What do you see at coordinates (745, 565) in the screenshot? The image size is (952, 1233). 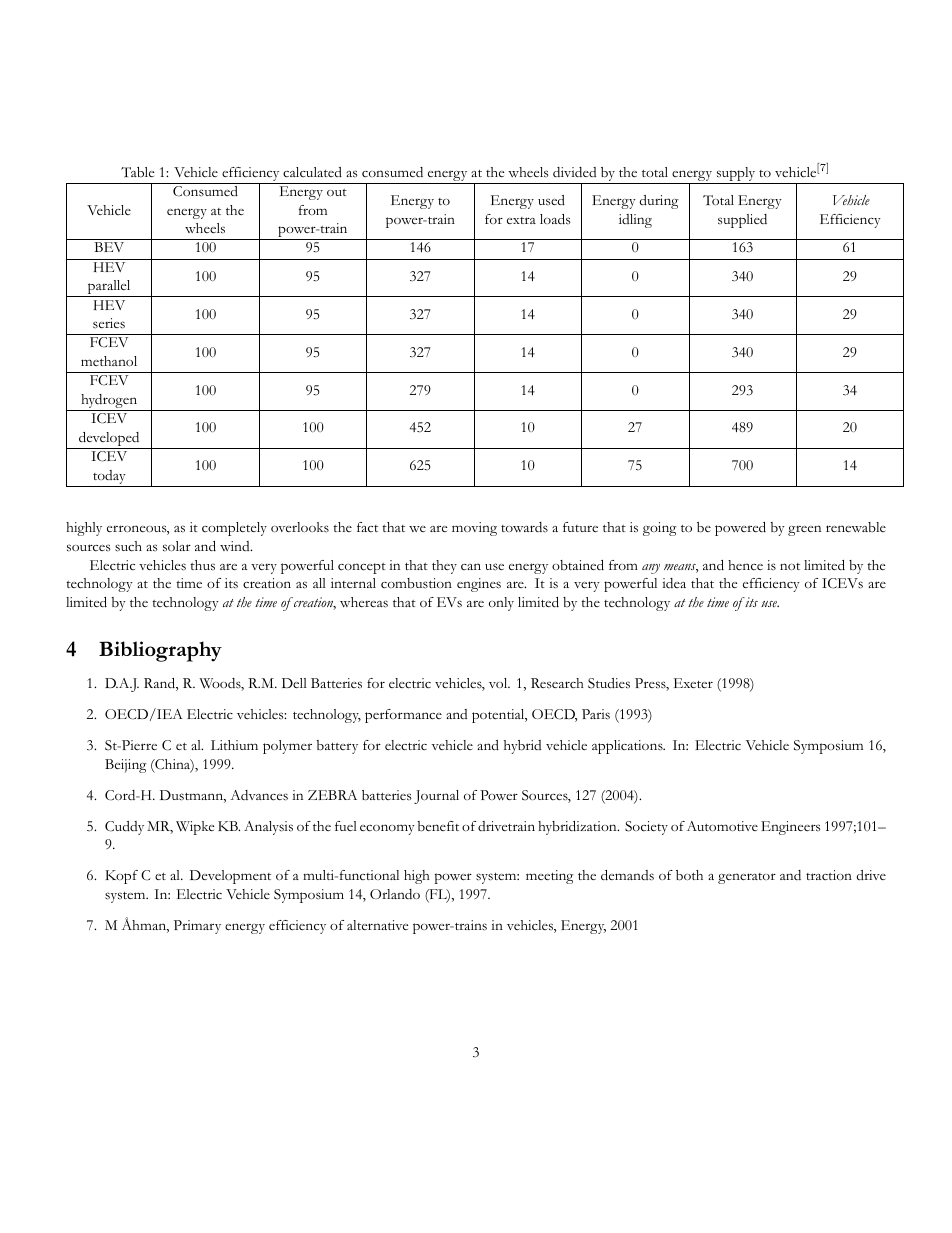 I see `hence` at bounding box center [745, 565].
